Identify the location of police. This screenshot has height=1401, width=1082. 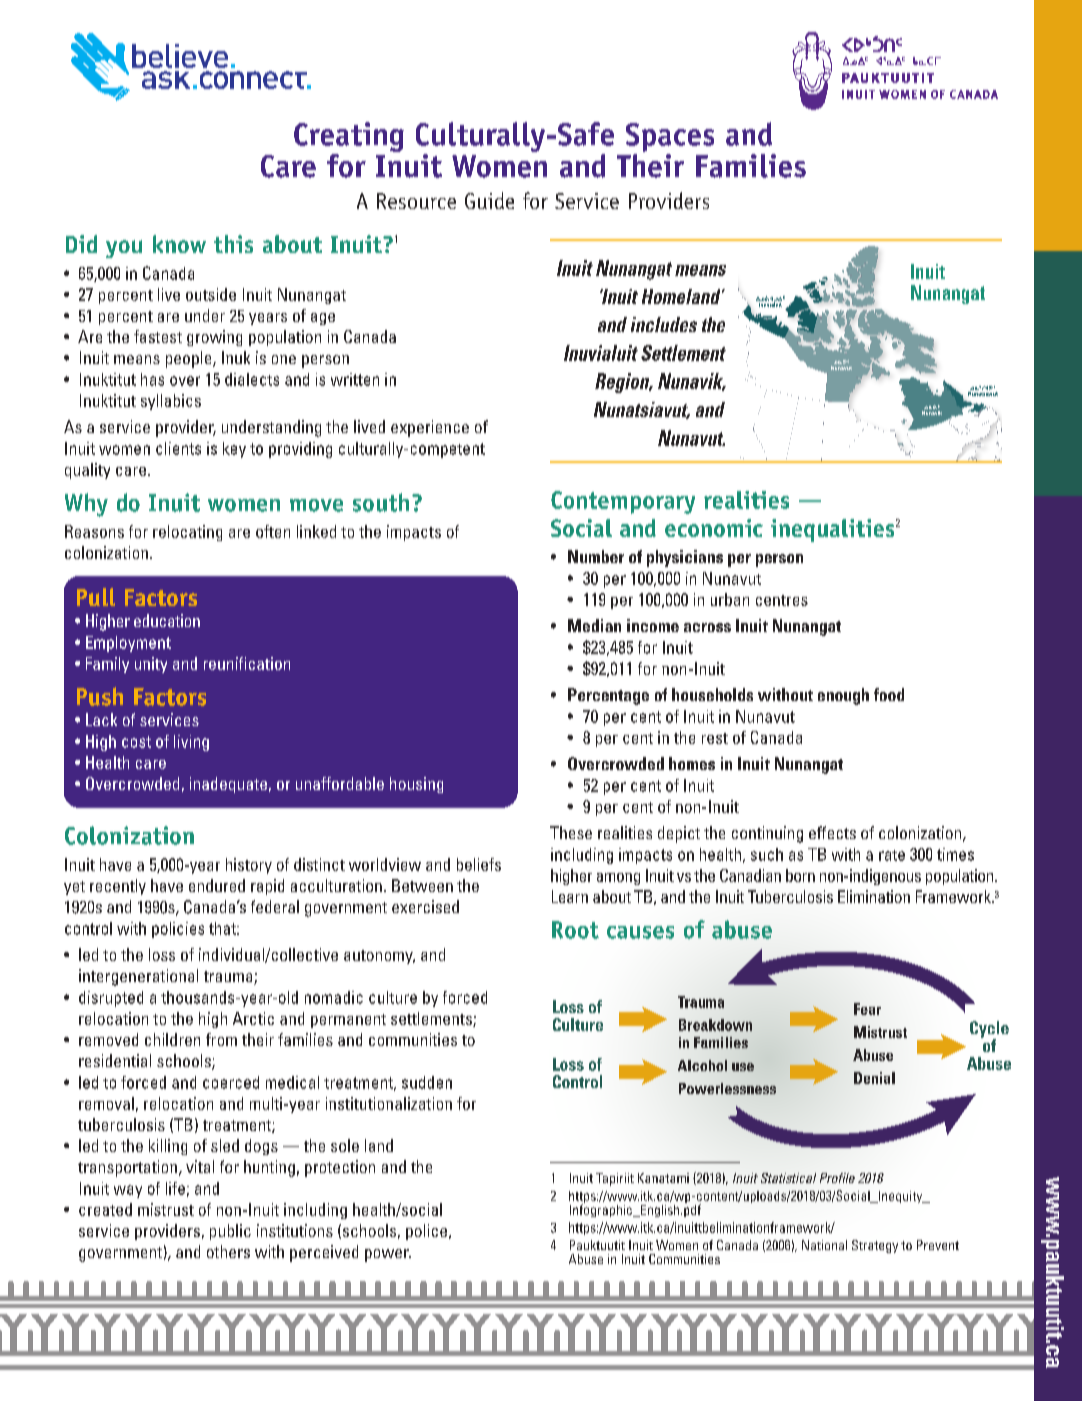
(426, 1232).
